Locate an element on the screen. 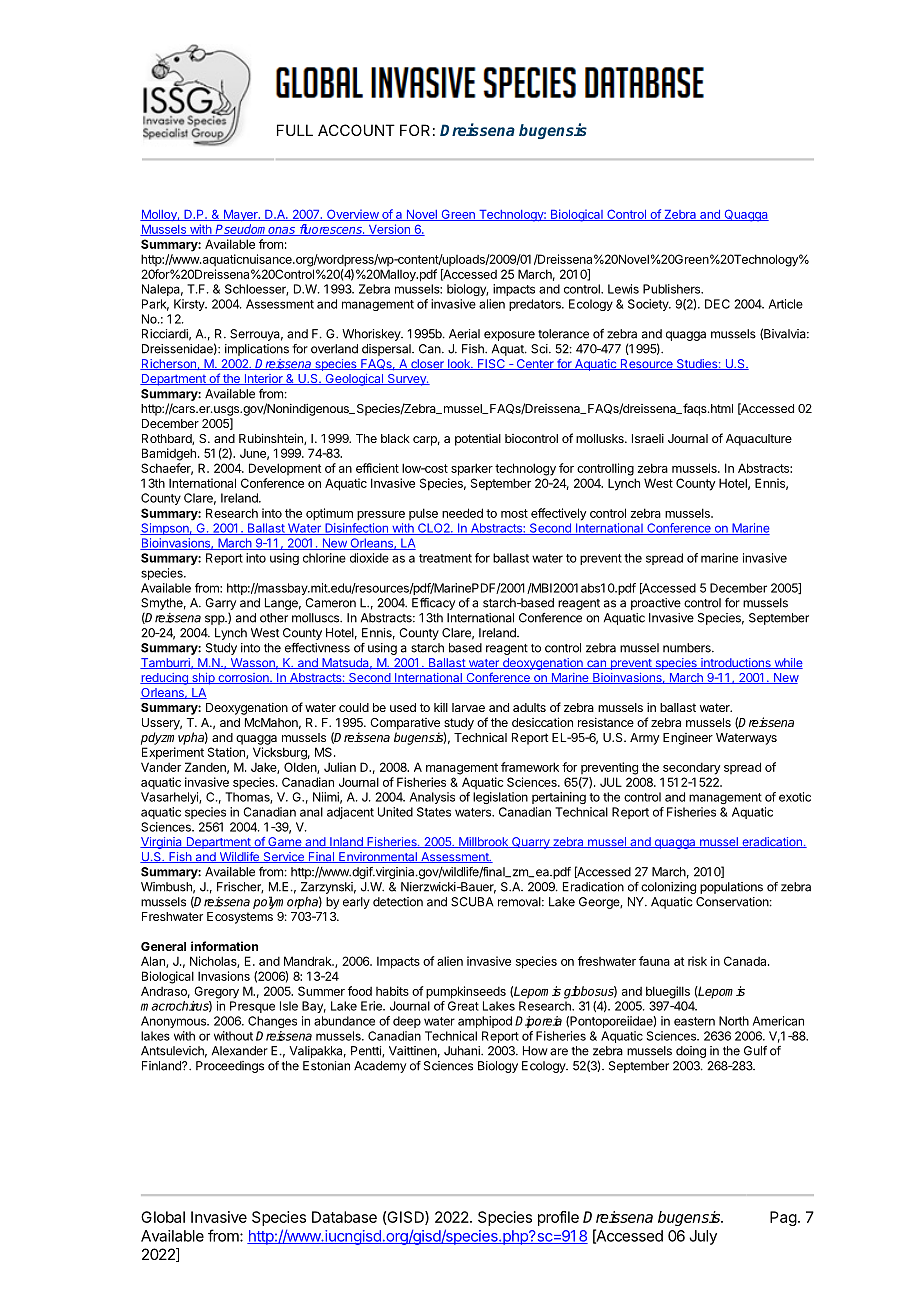 Image resolution: width=924 pixels, height=1308 pixels. Service is located at coordinates (283, 857).
